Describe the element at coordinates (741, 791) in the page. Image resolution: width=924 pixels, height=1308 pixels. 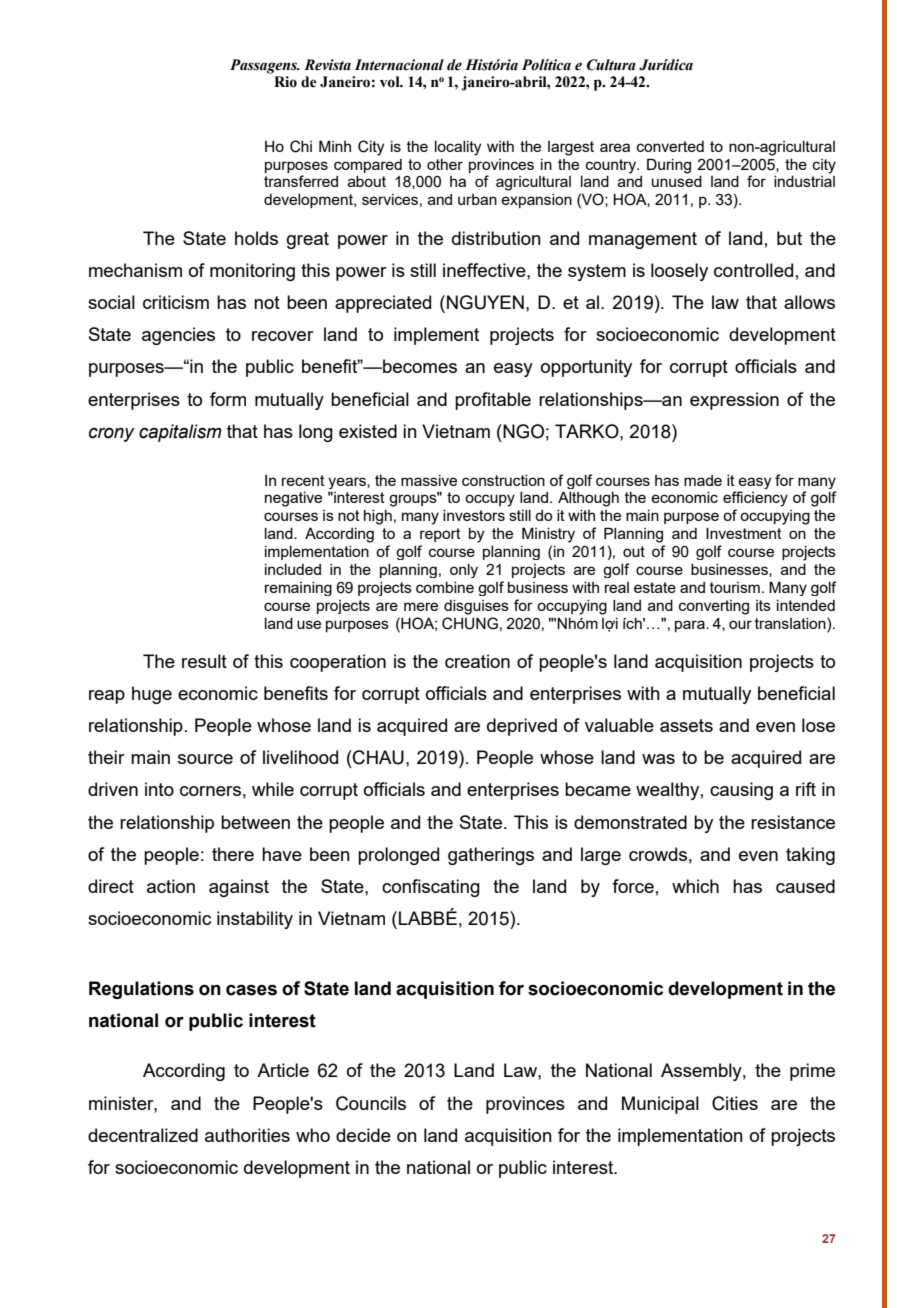
I see `causing` at that location.
